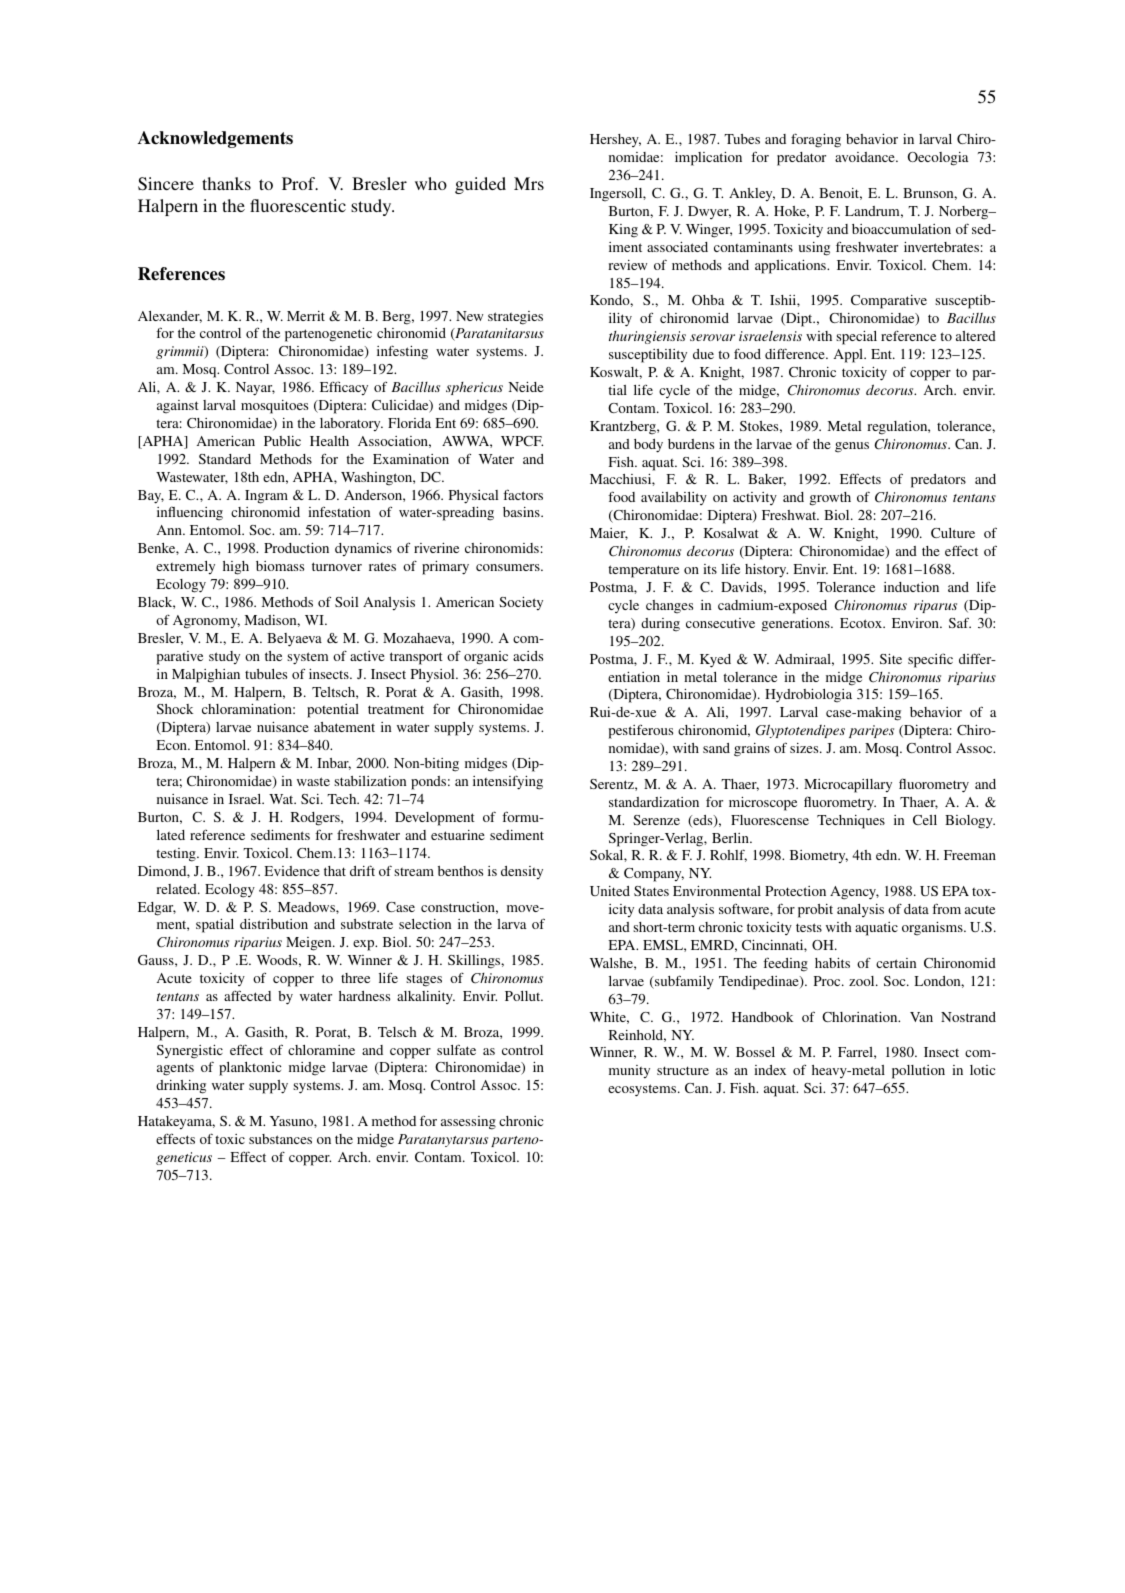  I want to click on density, so click(522, 872).
